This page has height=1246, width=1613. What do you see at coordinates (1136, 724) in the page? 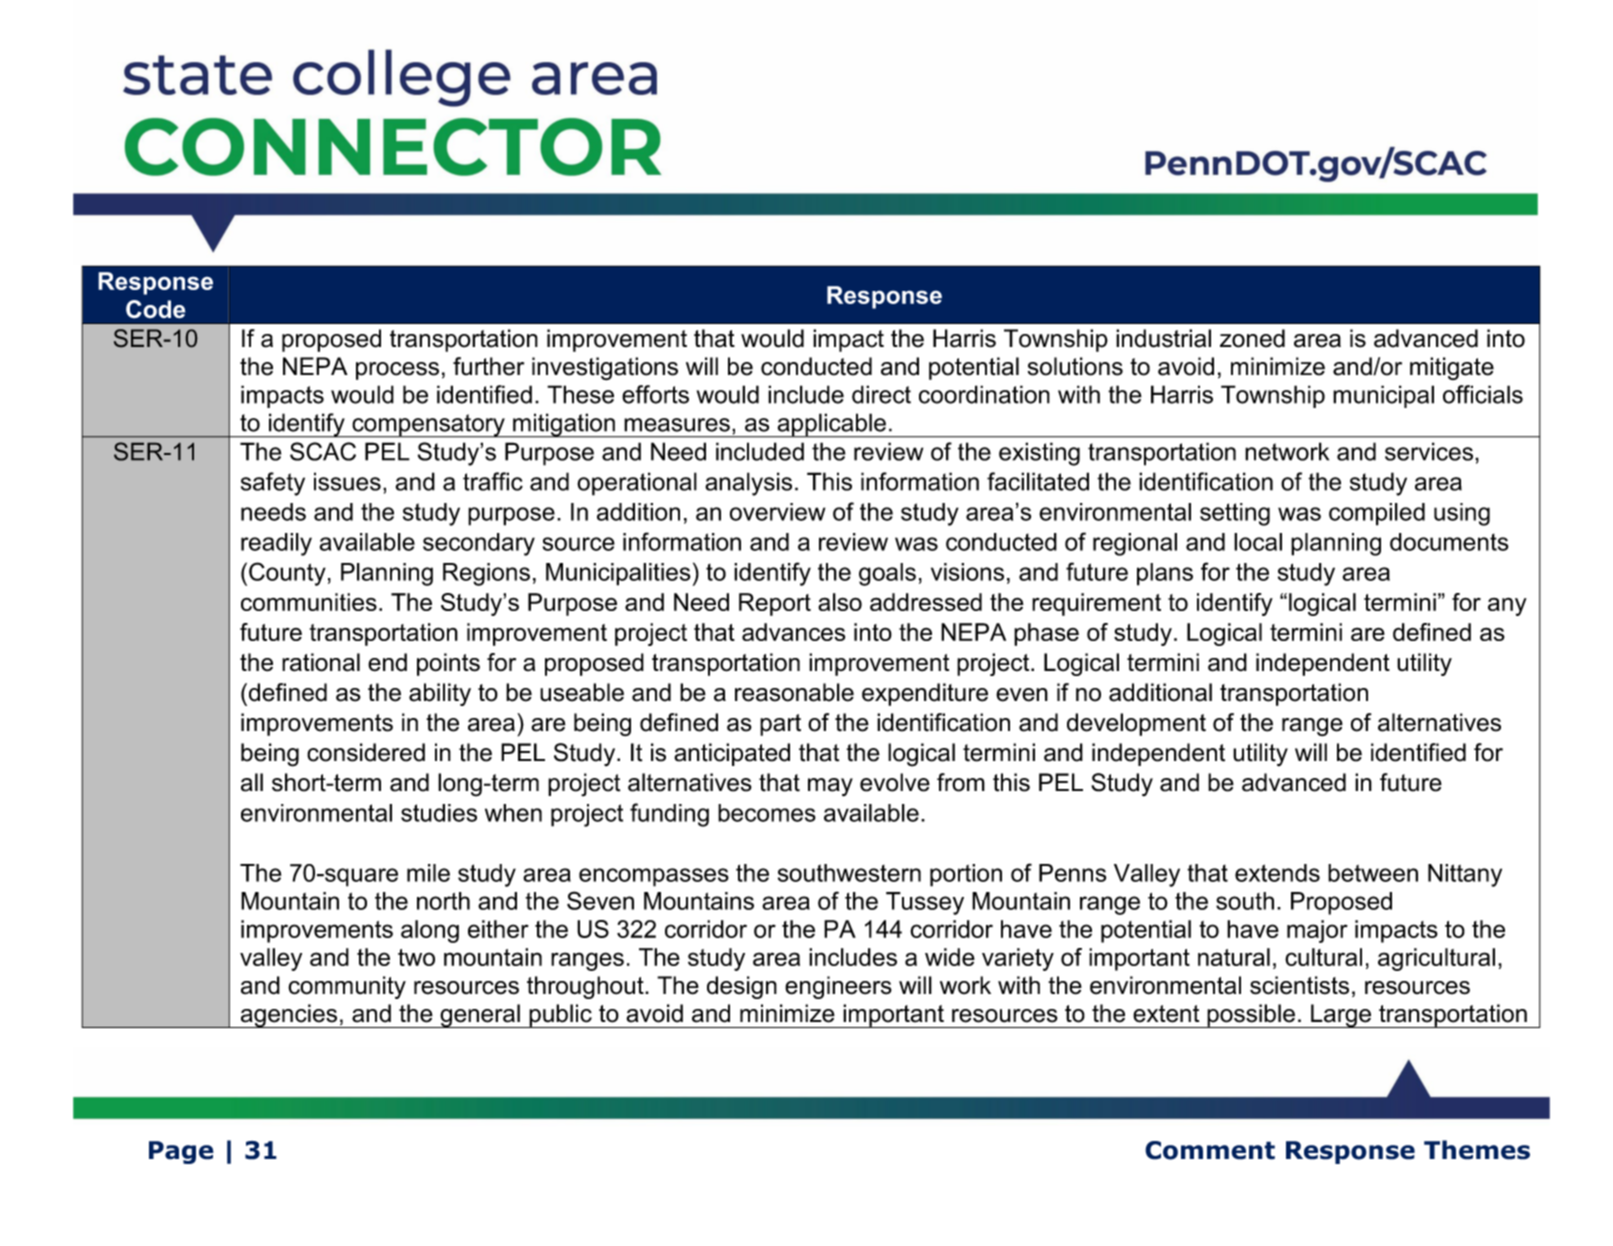
I see `development` at bounding box center [1136, 724].
